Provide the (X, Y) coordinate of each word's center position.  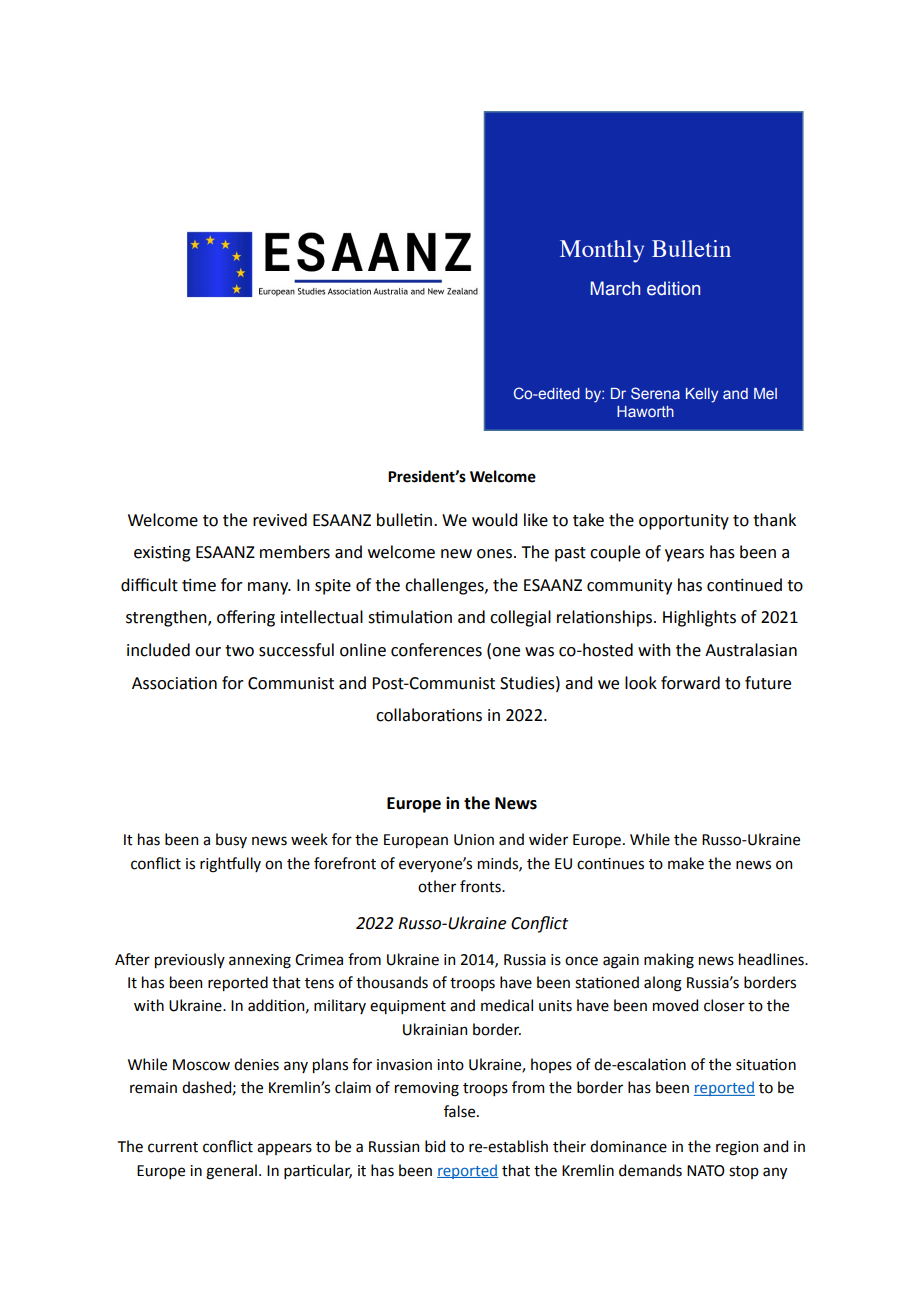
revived (280, 520)
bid (435, 1146)
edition (673, 288)
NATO (706, 1171)
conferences (436, 650)
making (669, 961)
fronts (481, 886)
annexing (260, 961)
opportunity (684, 522)
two (239, 651)
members (295, 552)
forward (690, 683)
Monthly (602, 251)
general (231, 1172)
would (494, 520)
